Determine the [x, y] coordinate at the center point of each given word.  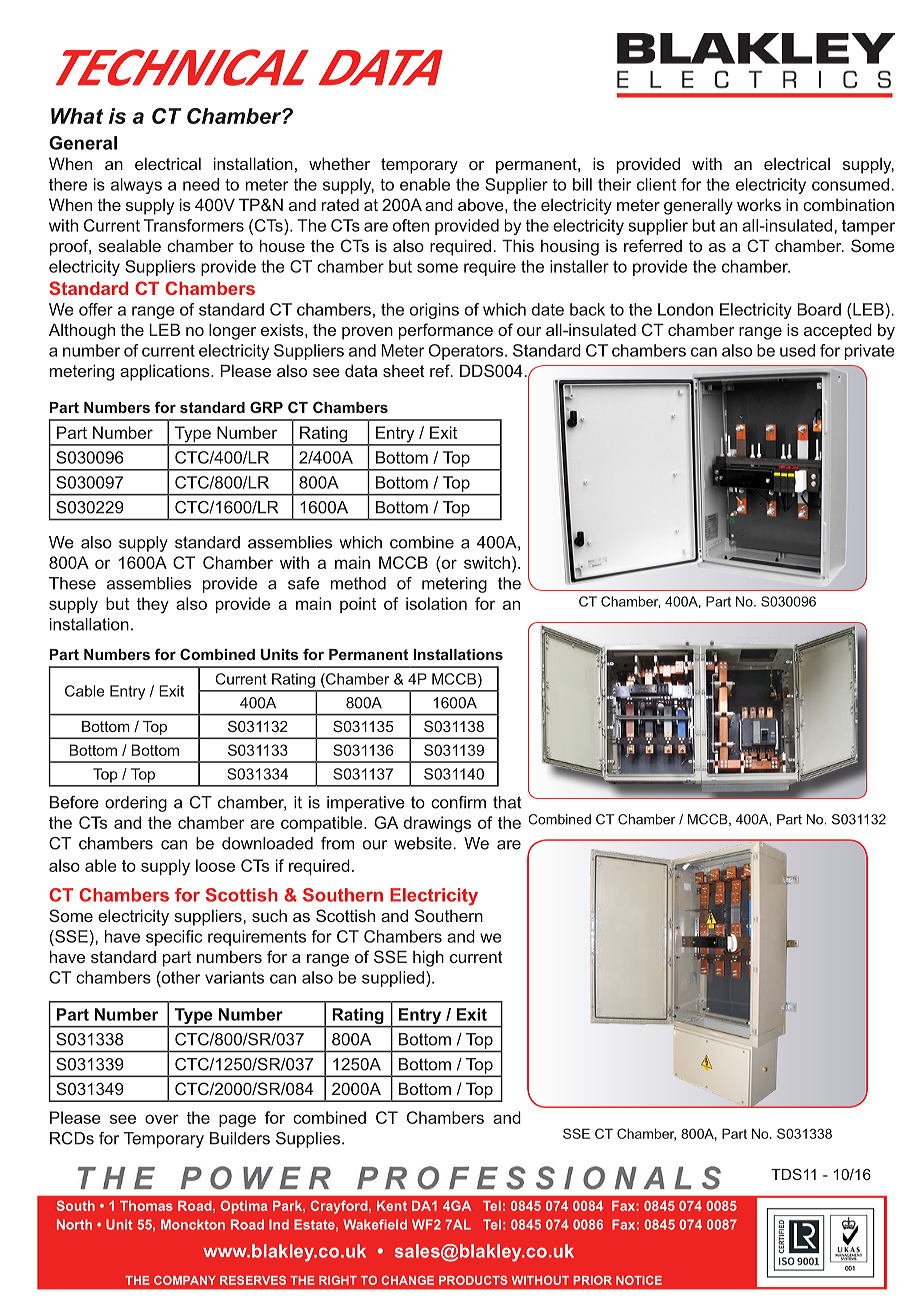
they [153, 605]
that [507, 802]
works [759, 204]
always [136, 186]
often [411, 225]
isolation [436, 603]
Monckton [193, 1224]
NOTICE [639, 1280]
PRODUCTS [473, 1280]
